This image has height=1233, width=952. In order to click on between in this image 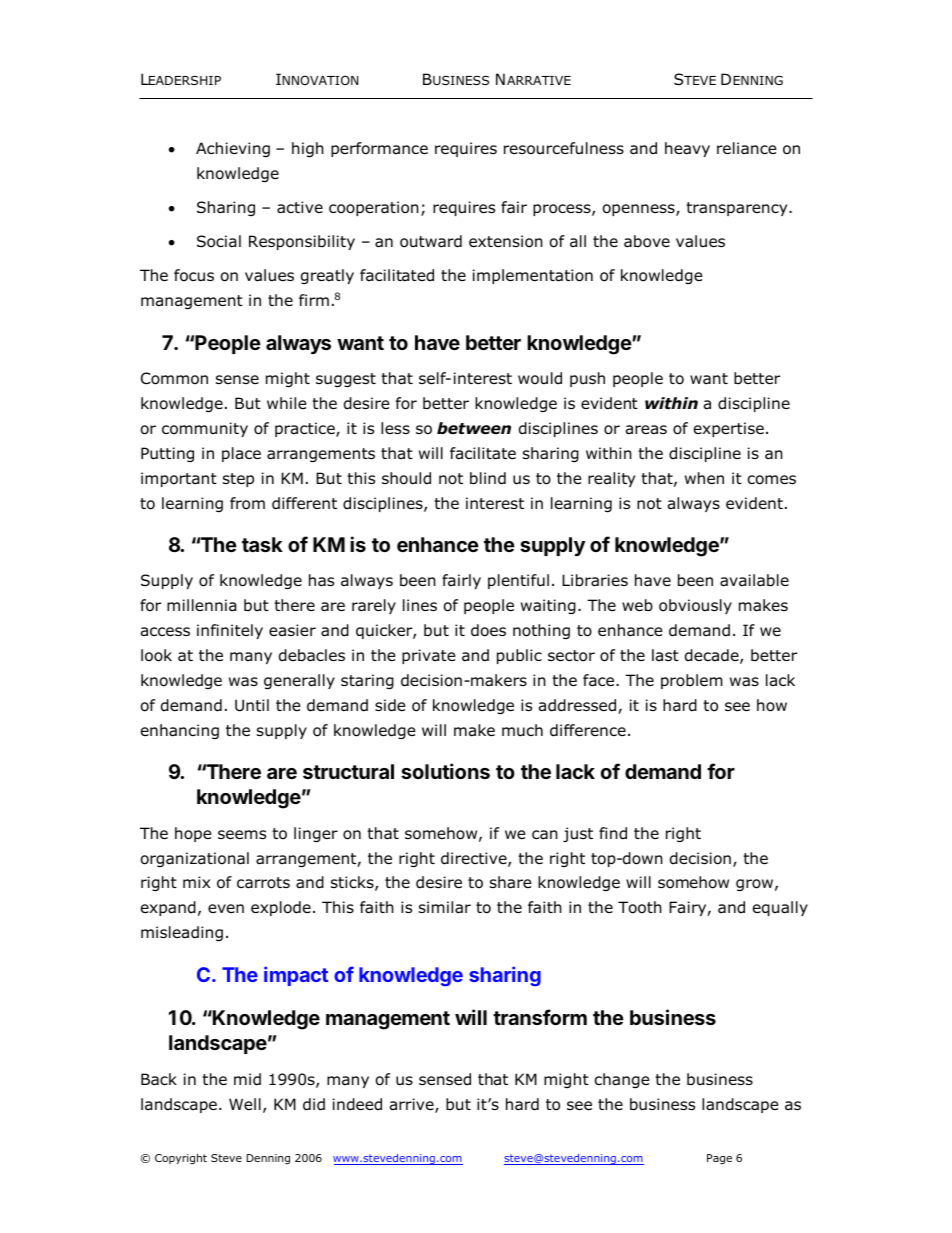, I will do `click(474, 428)`.
